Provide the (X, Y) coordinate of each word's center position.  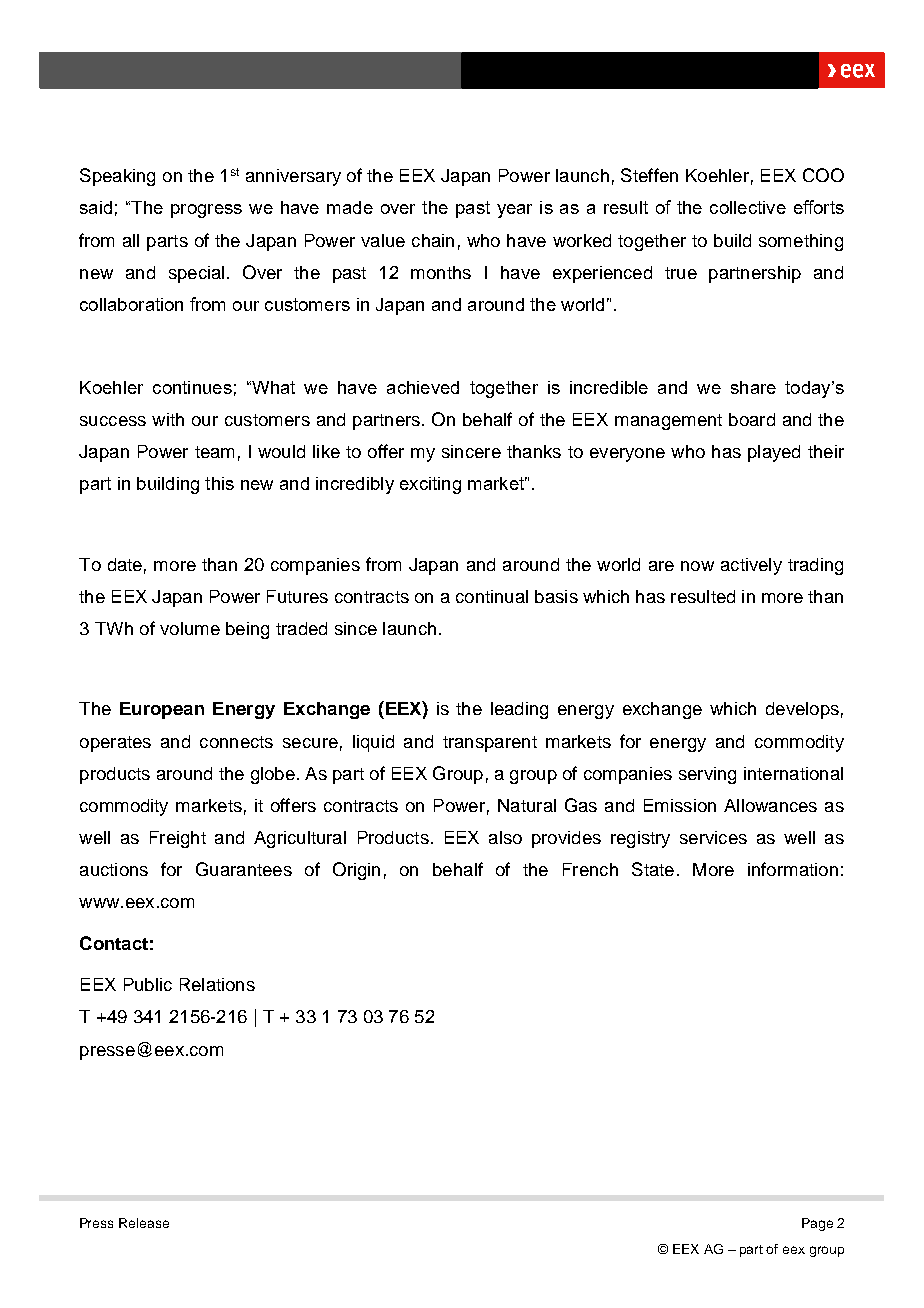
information (793, 869)
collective (748, 207)
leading (519, 710)
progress (206, 211)
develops (802, 710)
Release (144, 1223)
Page (817, 1224)
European (162, 710)
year (514, 211)
